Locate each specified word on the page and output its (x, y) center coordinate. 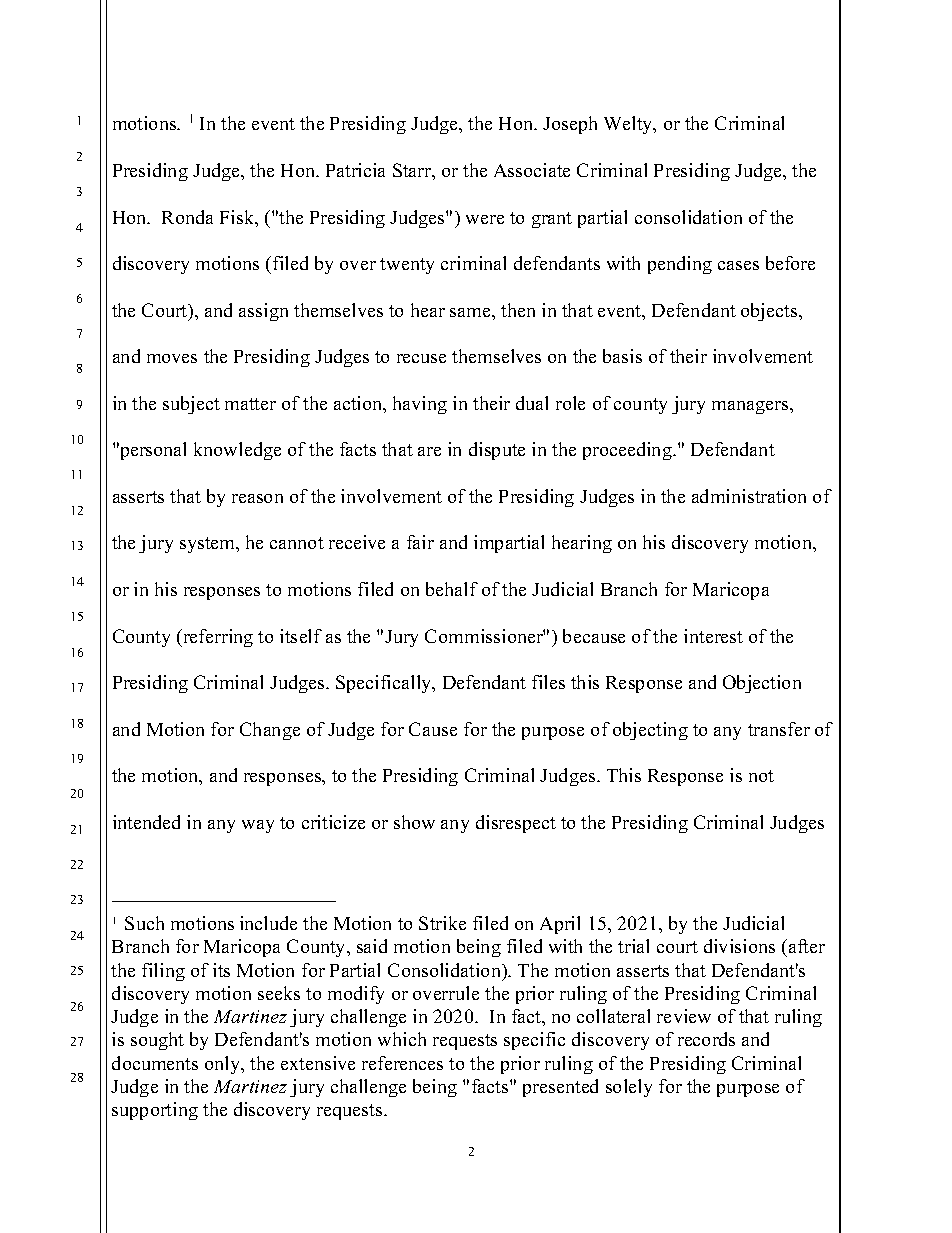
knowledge (237, 451)
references (402, 1063)
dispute (497, 451)
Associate (532, 170)
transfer (779, 729)
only (224, 1065)
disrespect (516, 824)
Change (270, 731)
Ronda (187, 217)
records (706, 1039)
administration (749, 496)
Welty (629, 125)
